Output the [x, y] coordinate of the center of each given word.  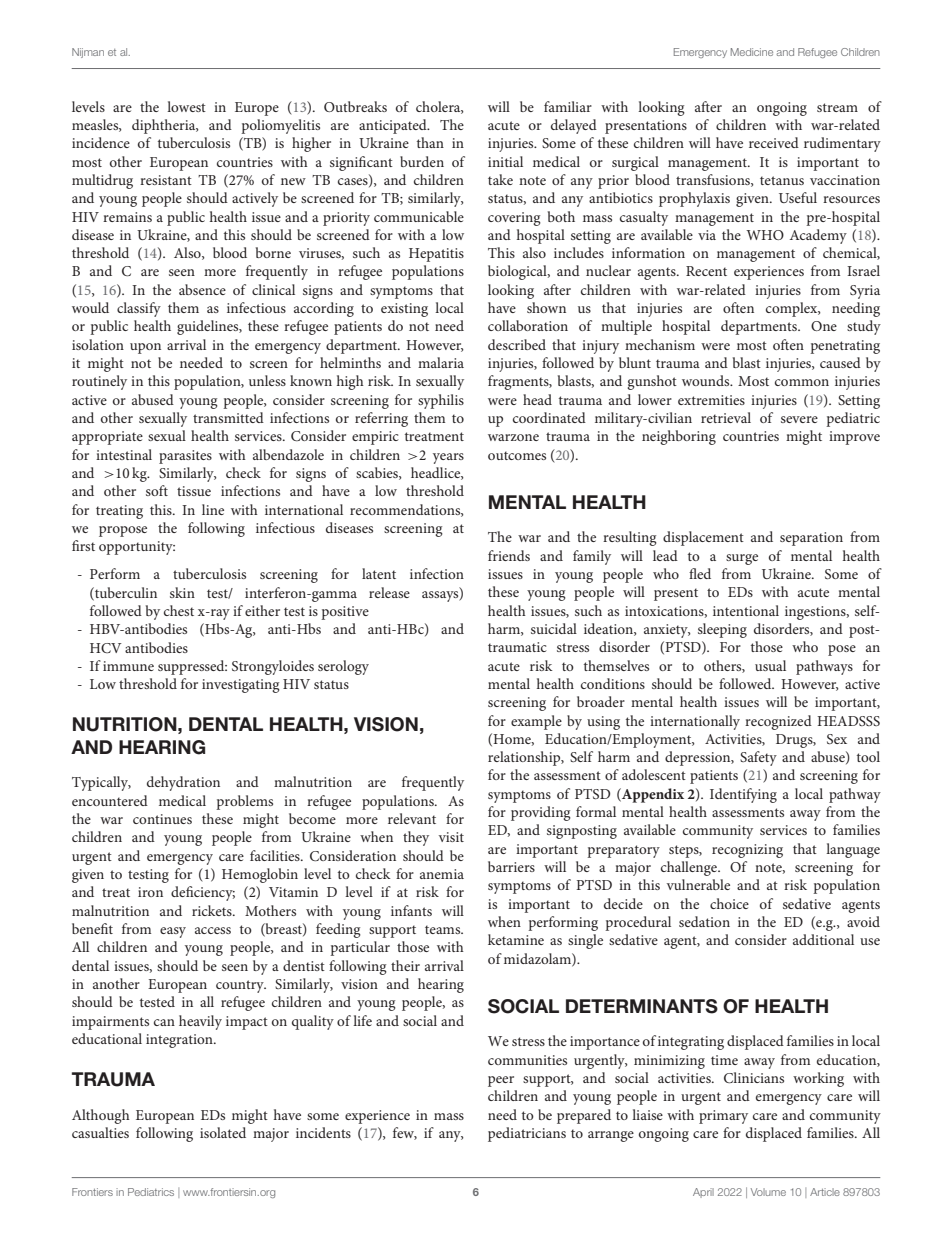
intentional [746, 610]
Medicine [752, 52]
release [389, 592]
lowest [186, 106]
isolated [223, 1132]
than [430, 142]
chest [179, 610]
